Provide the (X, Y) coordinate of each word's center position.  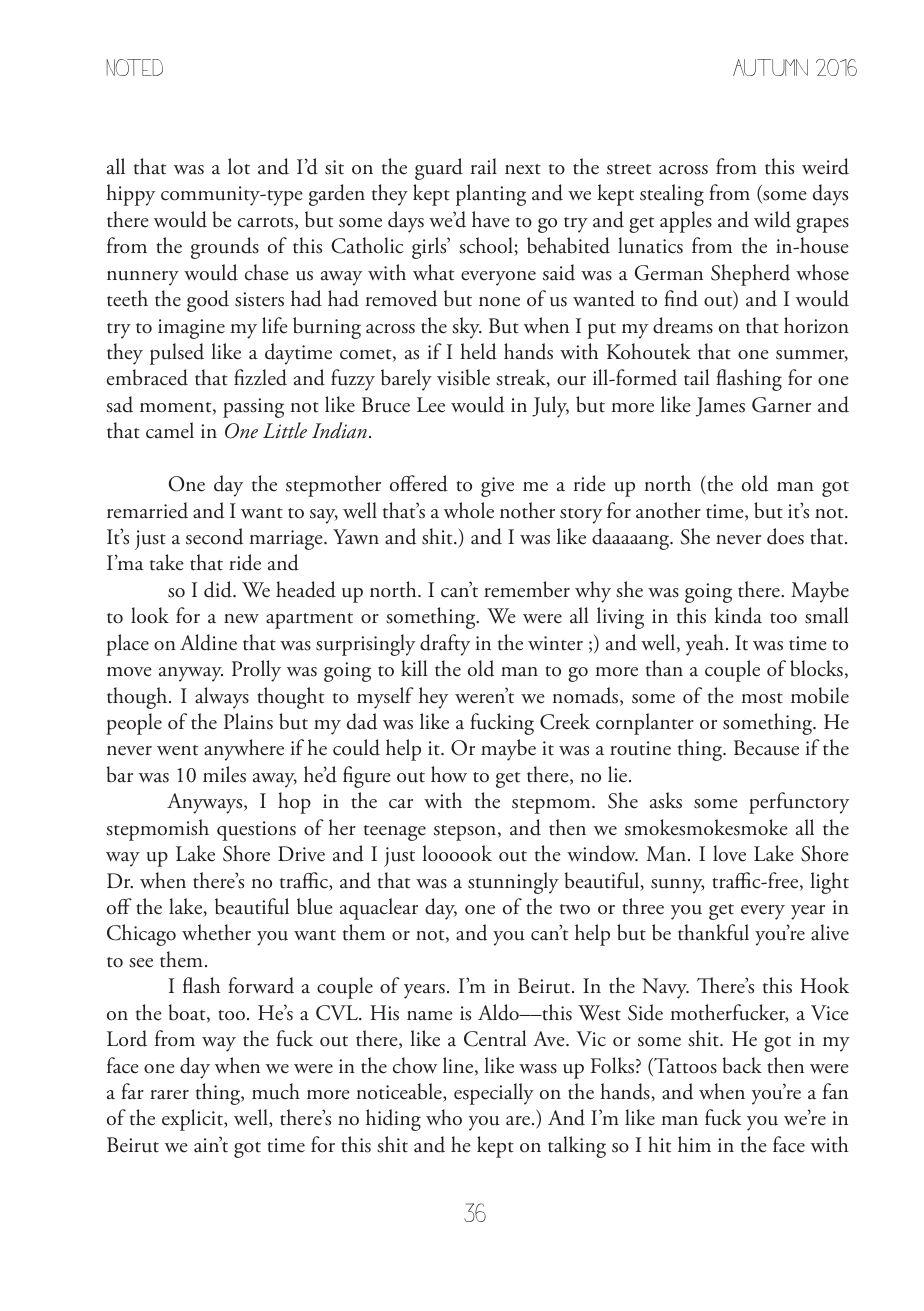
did (219, 589)
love (729, 853)
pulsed (177, 354)
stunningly (513, 883)
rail (484, 166)
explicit (193, 1120)
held (478, 351)
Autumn (770, 67)
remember (527, 589)
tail (696, 377)
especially (494, 1094)
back (742, 1065)
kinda (738, 615)
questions (256, 831)
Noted (134, 67)
